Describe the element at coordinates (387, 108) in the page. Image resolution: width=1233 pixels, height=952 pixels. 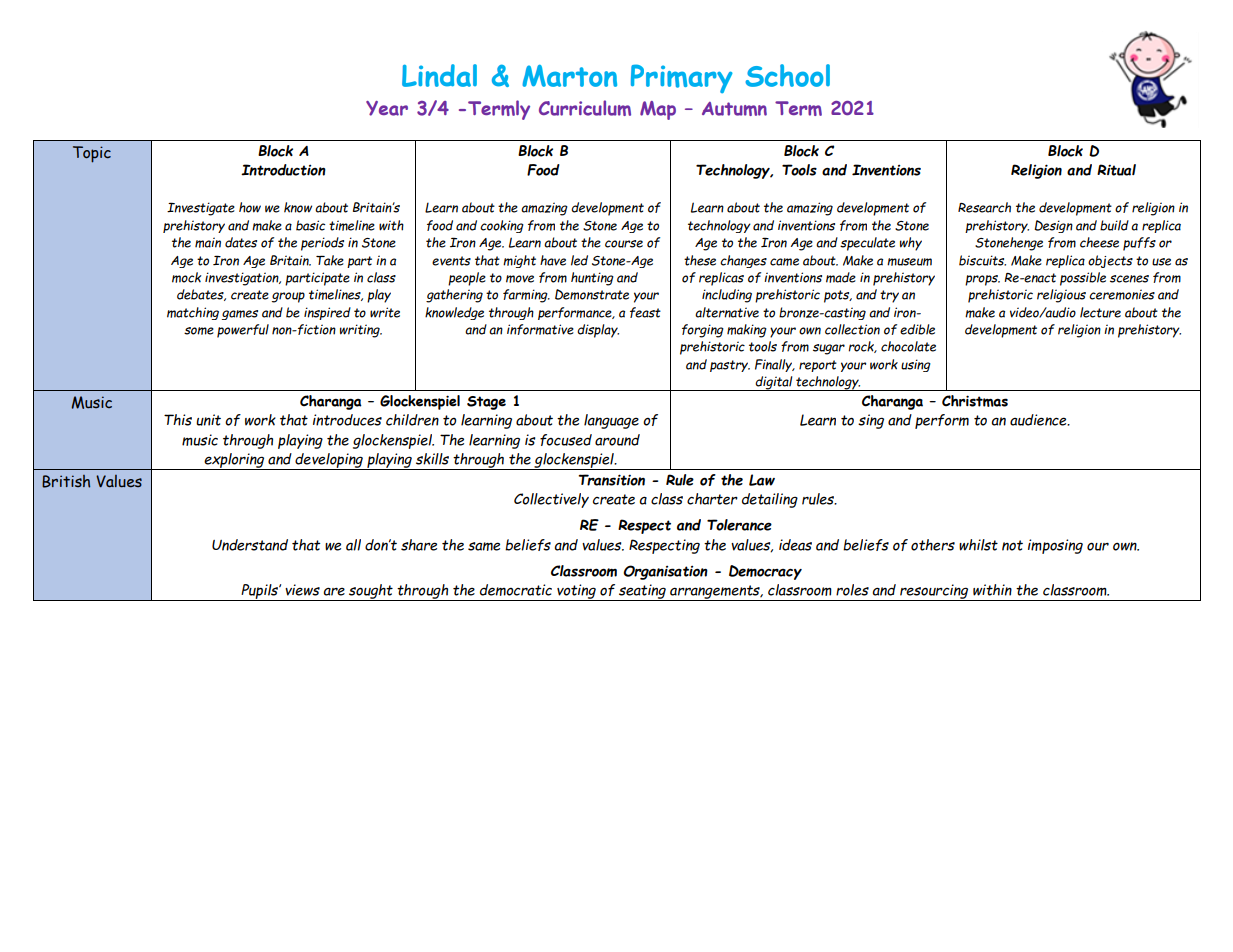
I see `Year` at that location.
